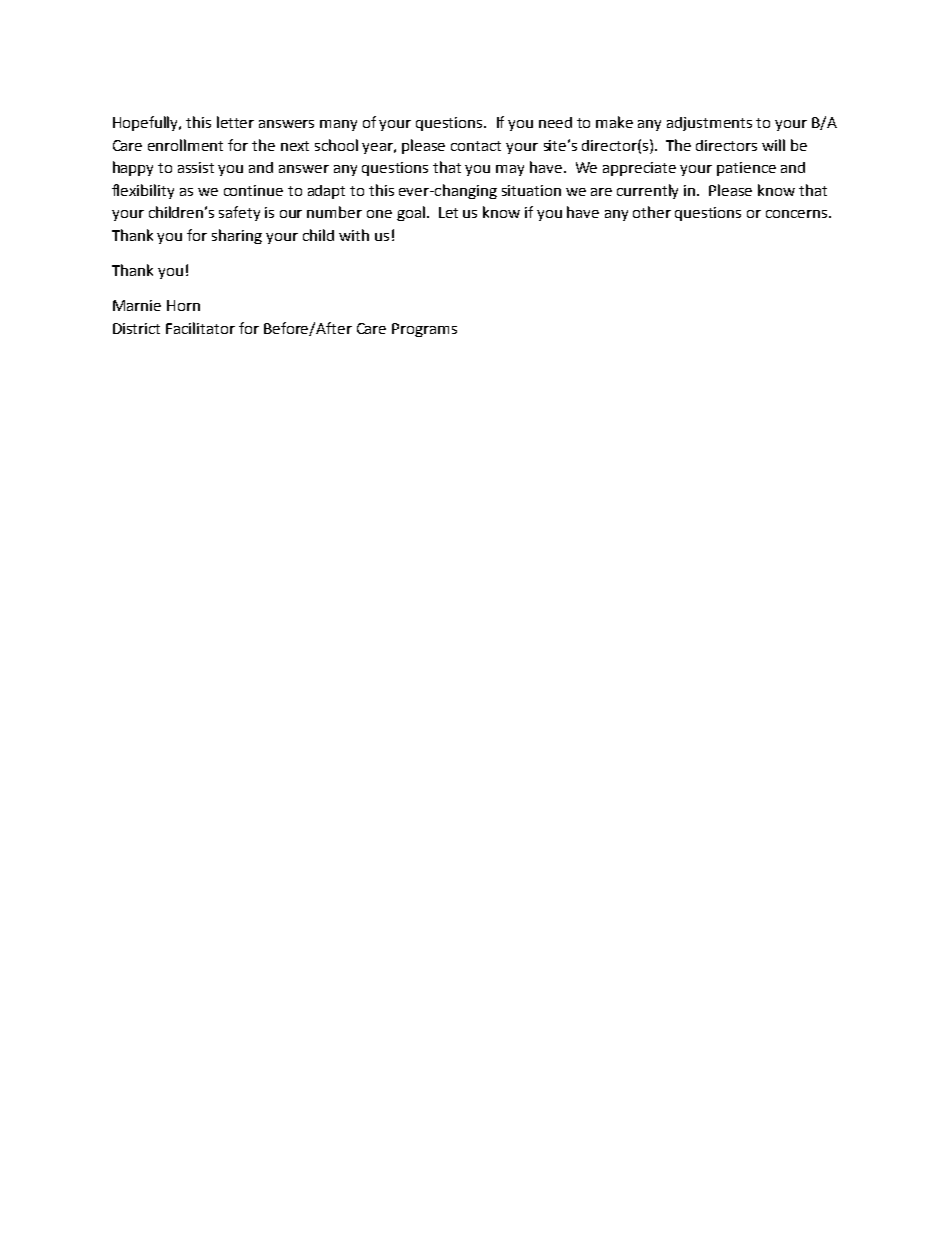 This document has height=1233, width=952. I want to click on currently, so click(647, 191).
